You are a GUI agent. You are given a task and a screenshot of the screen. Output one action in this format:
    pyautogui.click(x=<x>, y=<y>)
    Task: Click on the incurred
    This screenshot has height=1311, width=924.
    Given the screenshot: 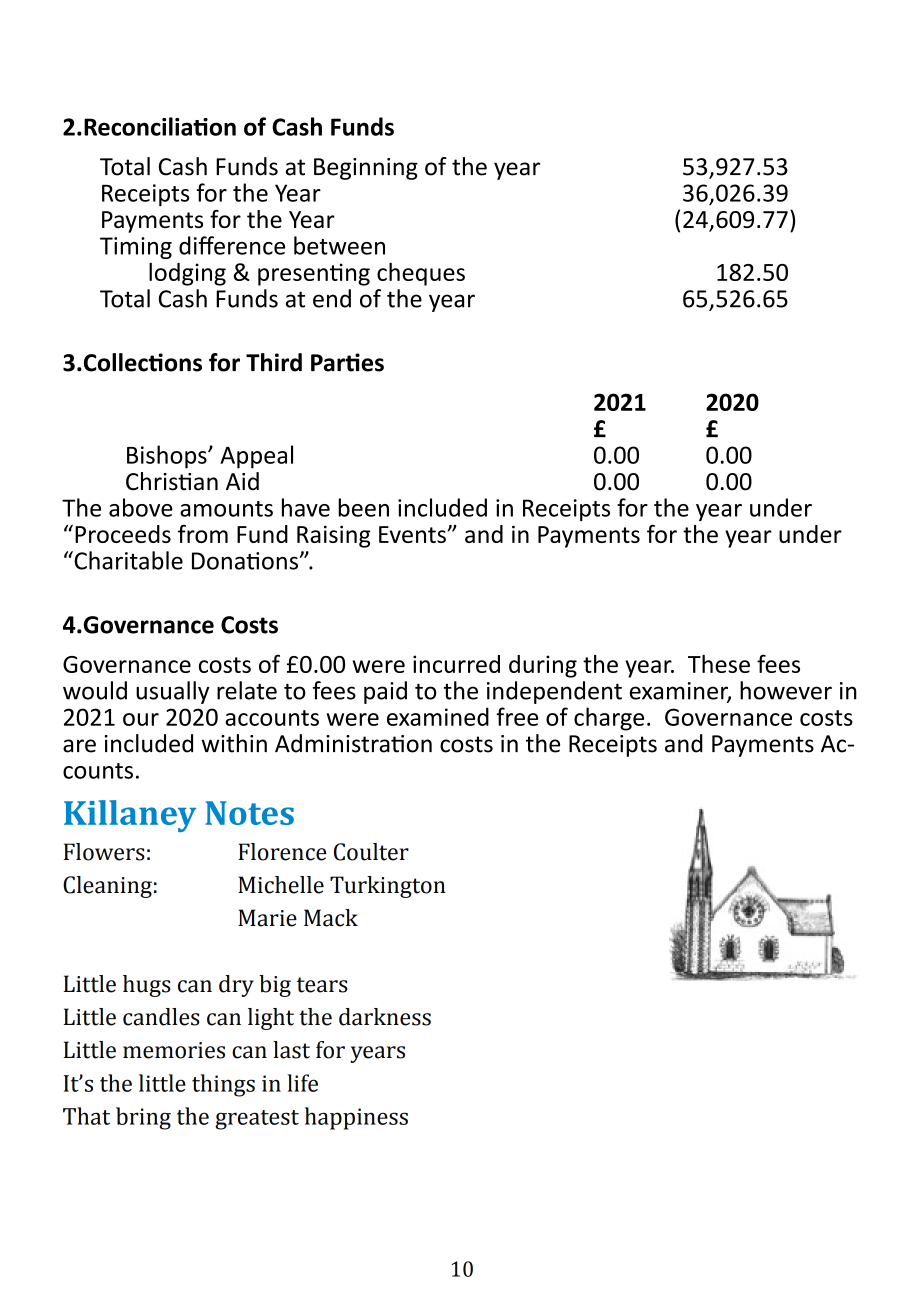 What is the action you would take?
    pyautogui.click(x=456, y=664)
